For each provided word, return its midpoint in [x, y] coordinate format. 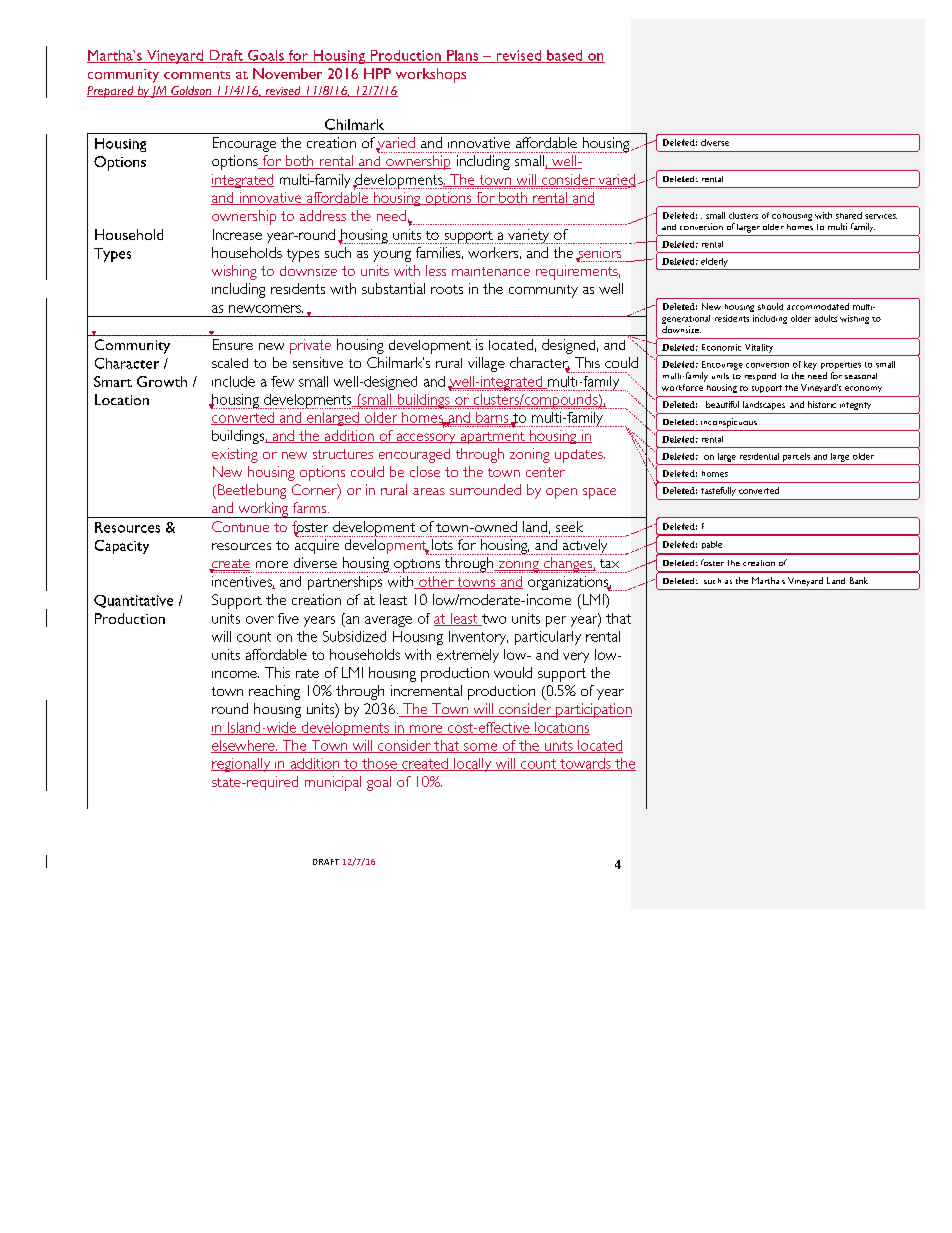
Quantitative [133, 601]
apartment [492, 438]
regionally [242, 765]
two [493, 620]
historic [822, 404]
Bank [859, 580]
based [565, 56]
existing [235, 455]
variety [529, 236]
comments [197, 75]
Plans [463, 56]
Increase [237, 234]
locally [473, 765]
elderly [714, 262]
